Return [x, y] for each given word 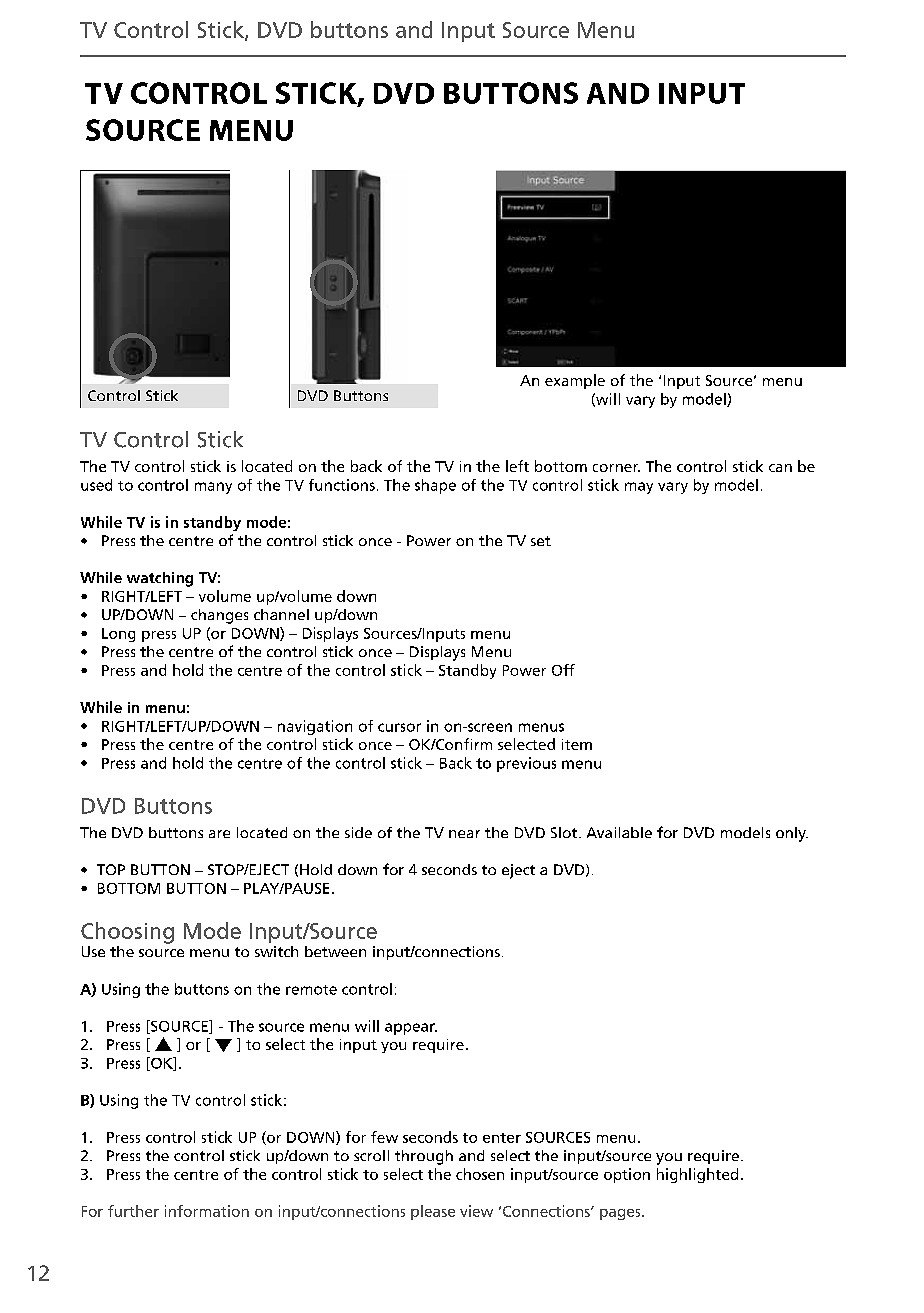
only [792, 834]
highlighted [697, 1175]
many [213, 488]
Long [118, 635]
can [780, 468]
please [433, 1212]
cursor [399, 727]
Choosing [127, 933]
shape [435, 486]
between [335, 951]
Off [563, 670]
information [207, 1211]
